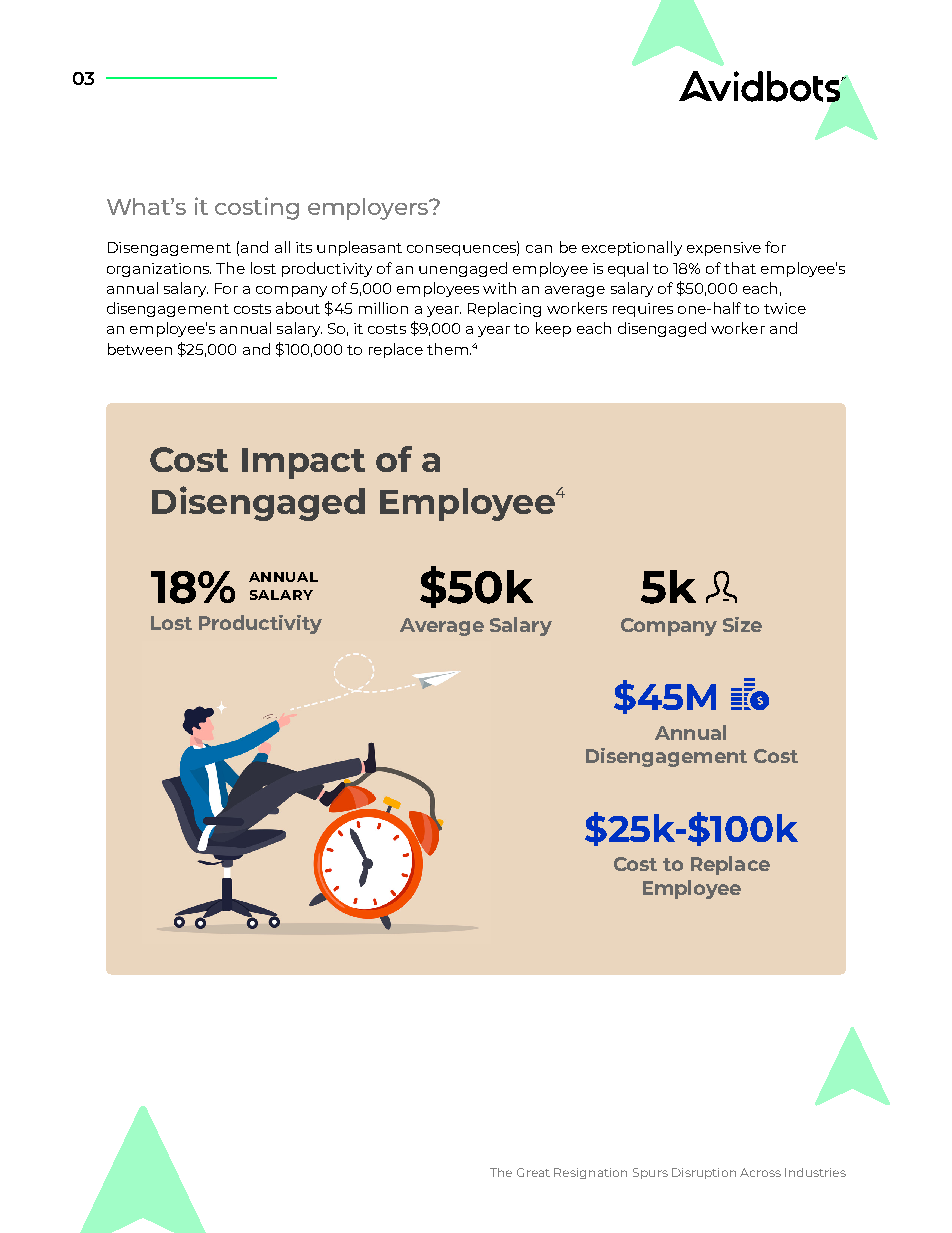 This screenshot has width=952, height=1233. Describe the element at coordinates (643, 310) in the screenshot. I see `requires` at that location.
